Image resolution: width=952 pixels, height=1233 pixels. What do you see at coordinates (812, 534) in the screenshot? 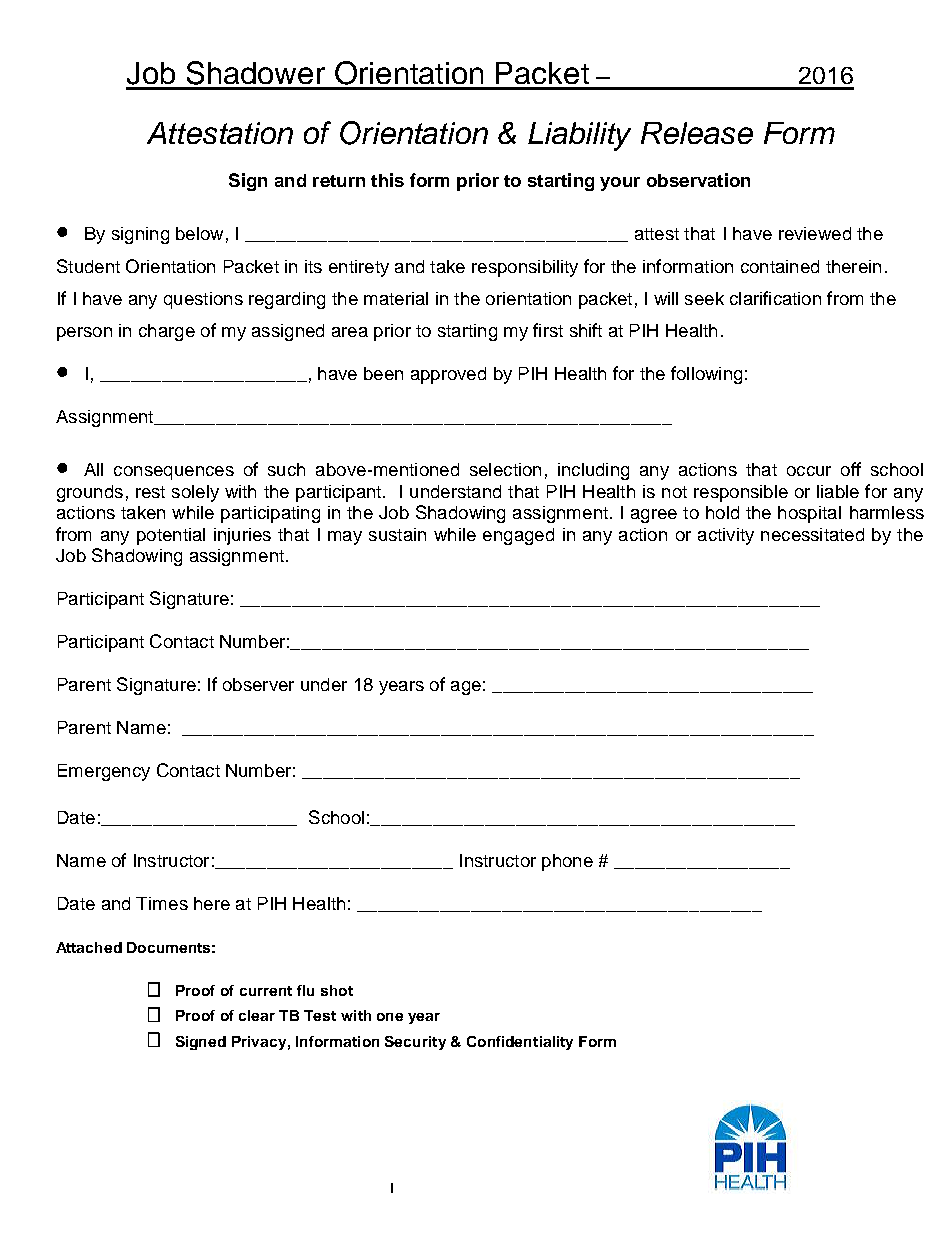
I see `necessitated` at bounding box center [812, 534].
